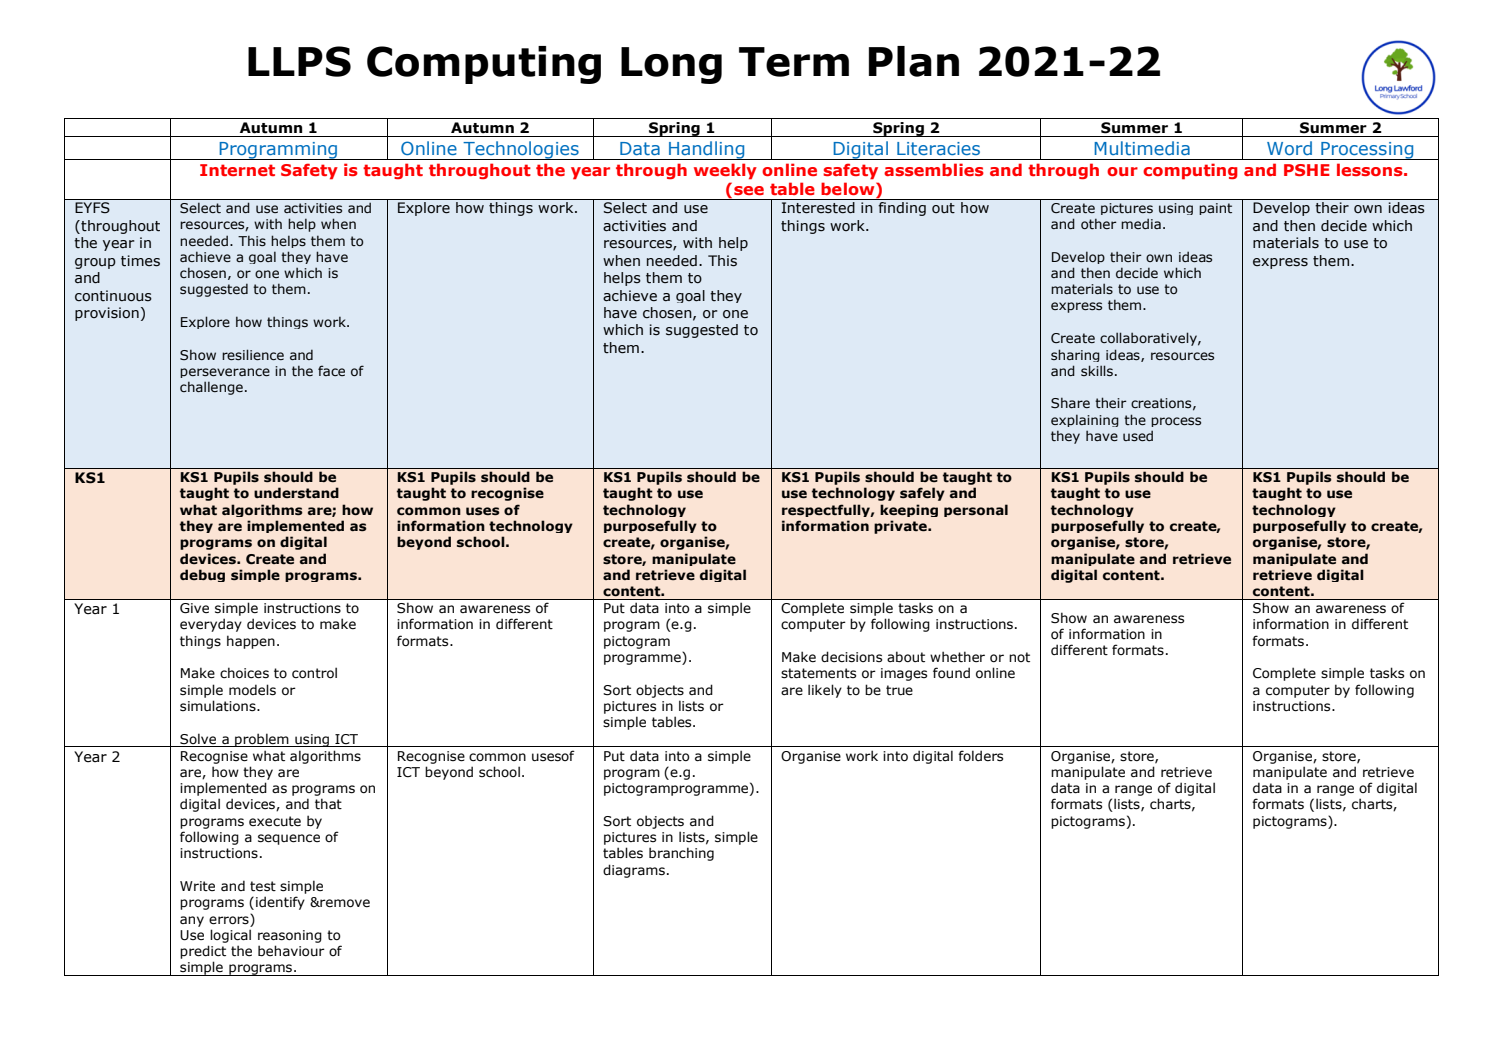 Image resolution: width=1503 pixels, height=1063 pixels. Describe the element at coordinates (909, 510) in the image. I see `keeping` at that location.
